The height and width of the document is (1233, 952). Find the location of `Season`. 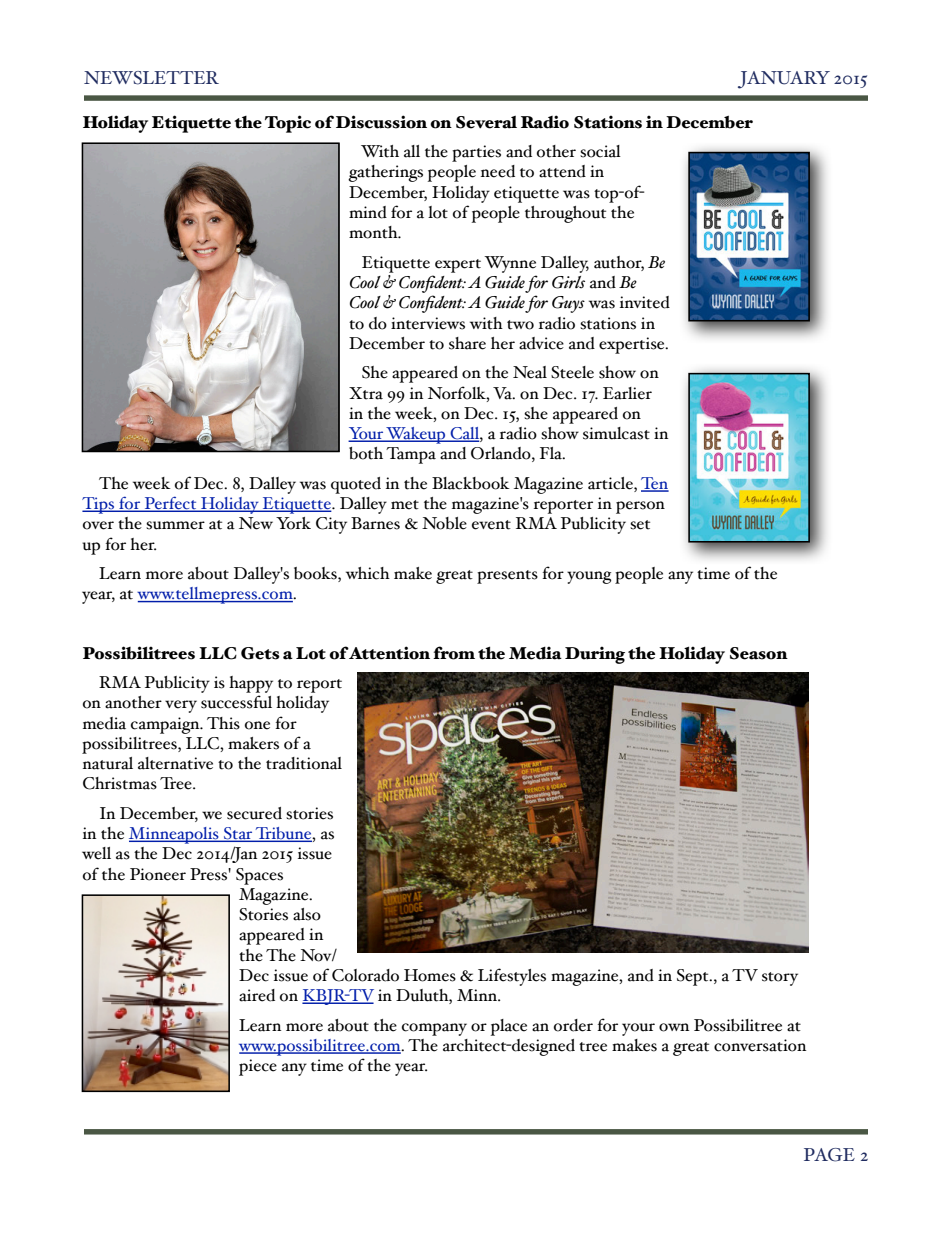

Season is located at coordinates (759, 653).
